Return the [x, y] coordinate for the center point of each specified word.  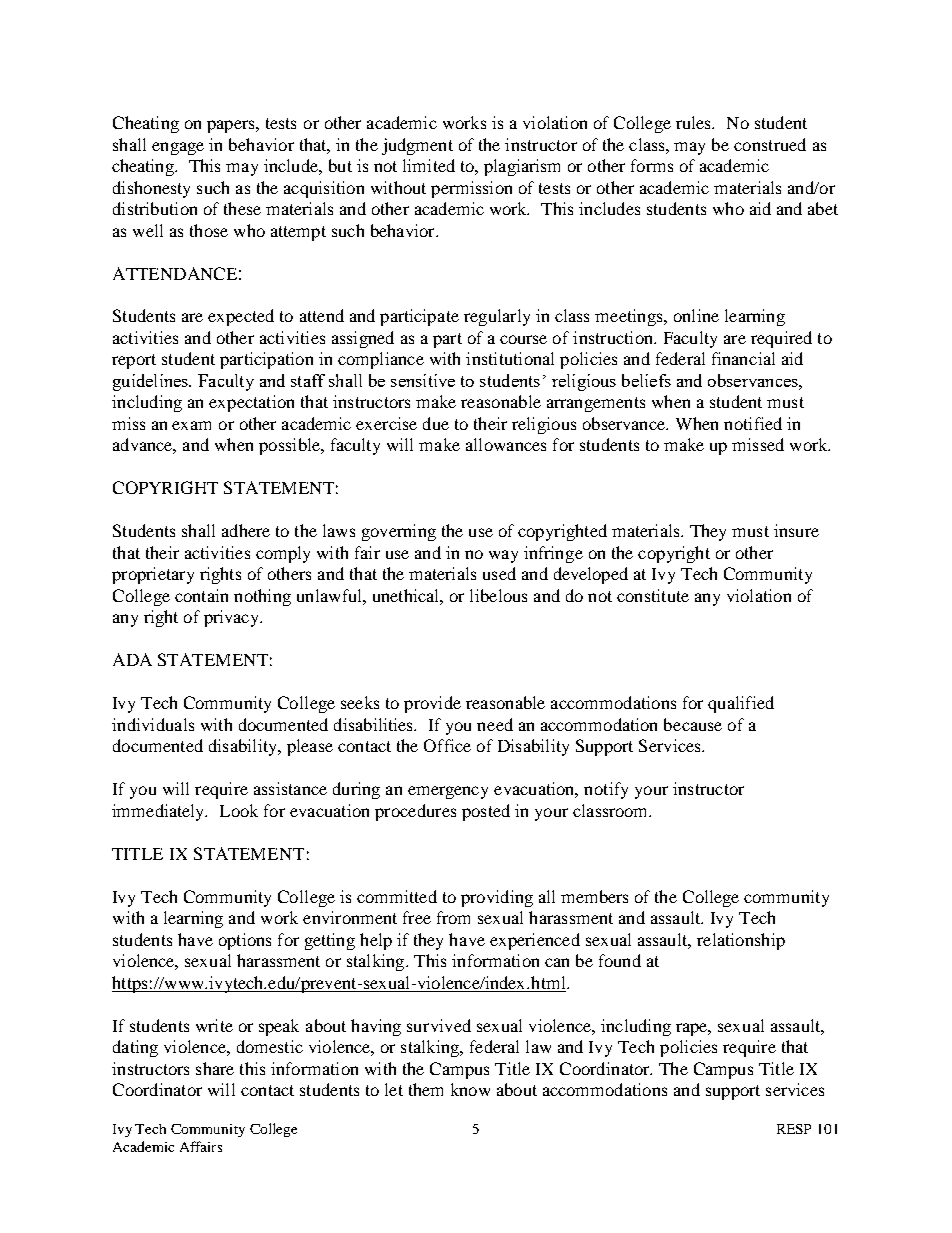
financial [743, 358]
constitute [653, 595]
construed [770, 144]
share [215, 1068]
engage [178, 148]
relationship [741, 941]
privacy [233, 618]
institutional [510, 358]
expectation [251, 403]
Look [239, 810]
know [470, 1089]
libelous [498, 595]
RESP [794, 1129]
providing [497, 898]
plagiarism [522, 167]
